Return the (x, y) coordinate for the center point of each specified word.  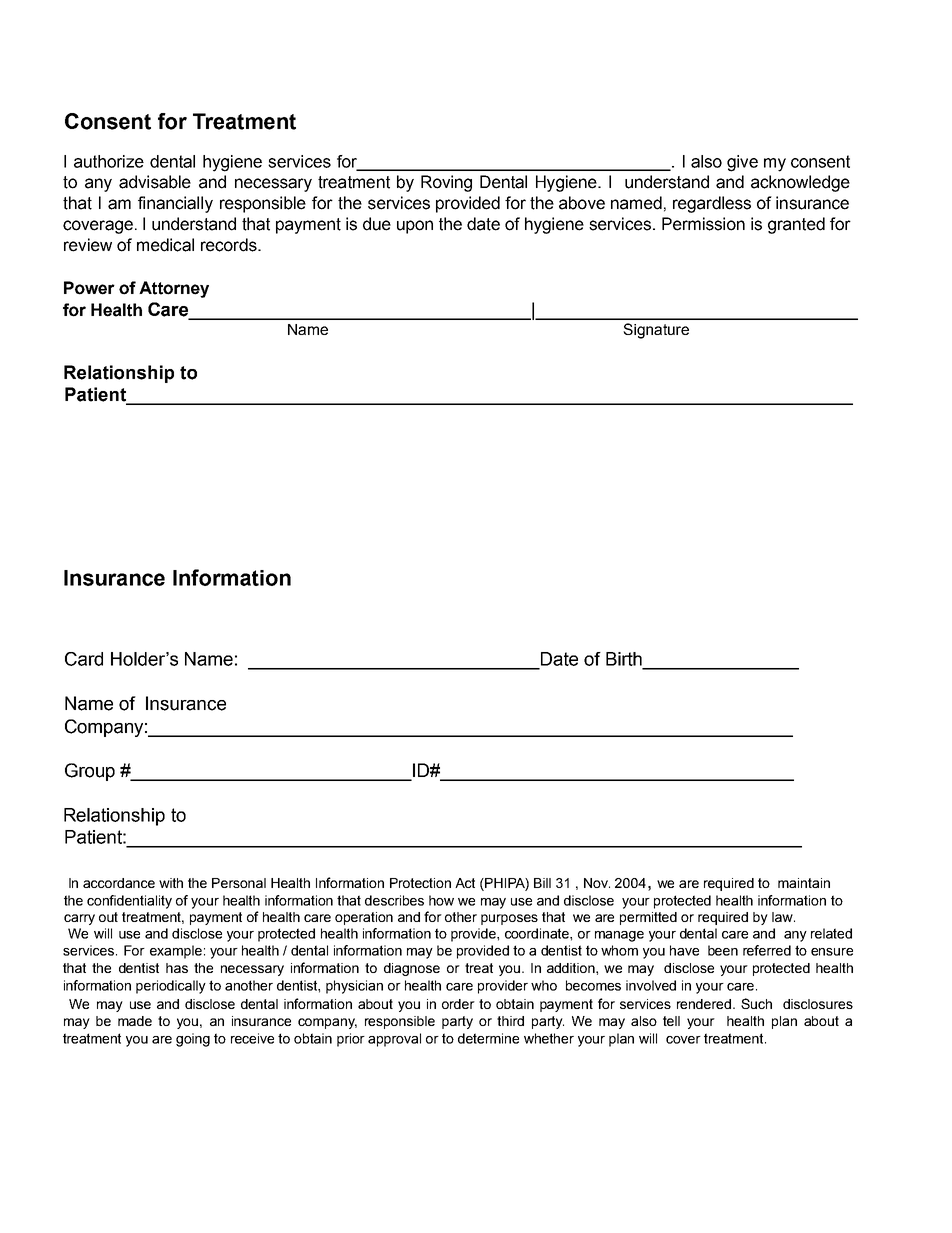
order (458, 1004)
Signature (656, 331)
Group (90, 772)
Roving (446, 183)
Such (756, 1003)
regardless (712, 204)
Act (465, 883)
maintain (804, 883)
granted (796, 225)
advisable (155, 182)
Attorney (174, 289)
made (135, 1021)
